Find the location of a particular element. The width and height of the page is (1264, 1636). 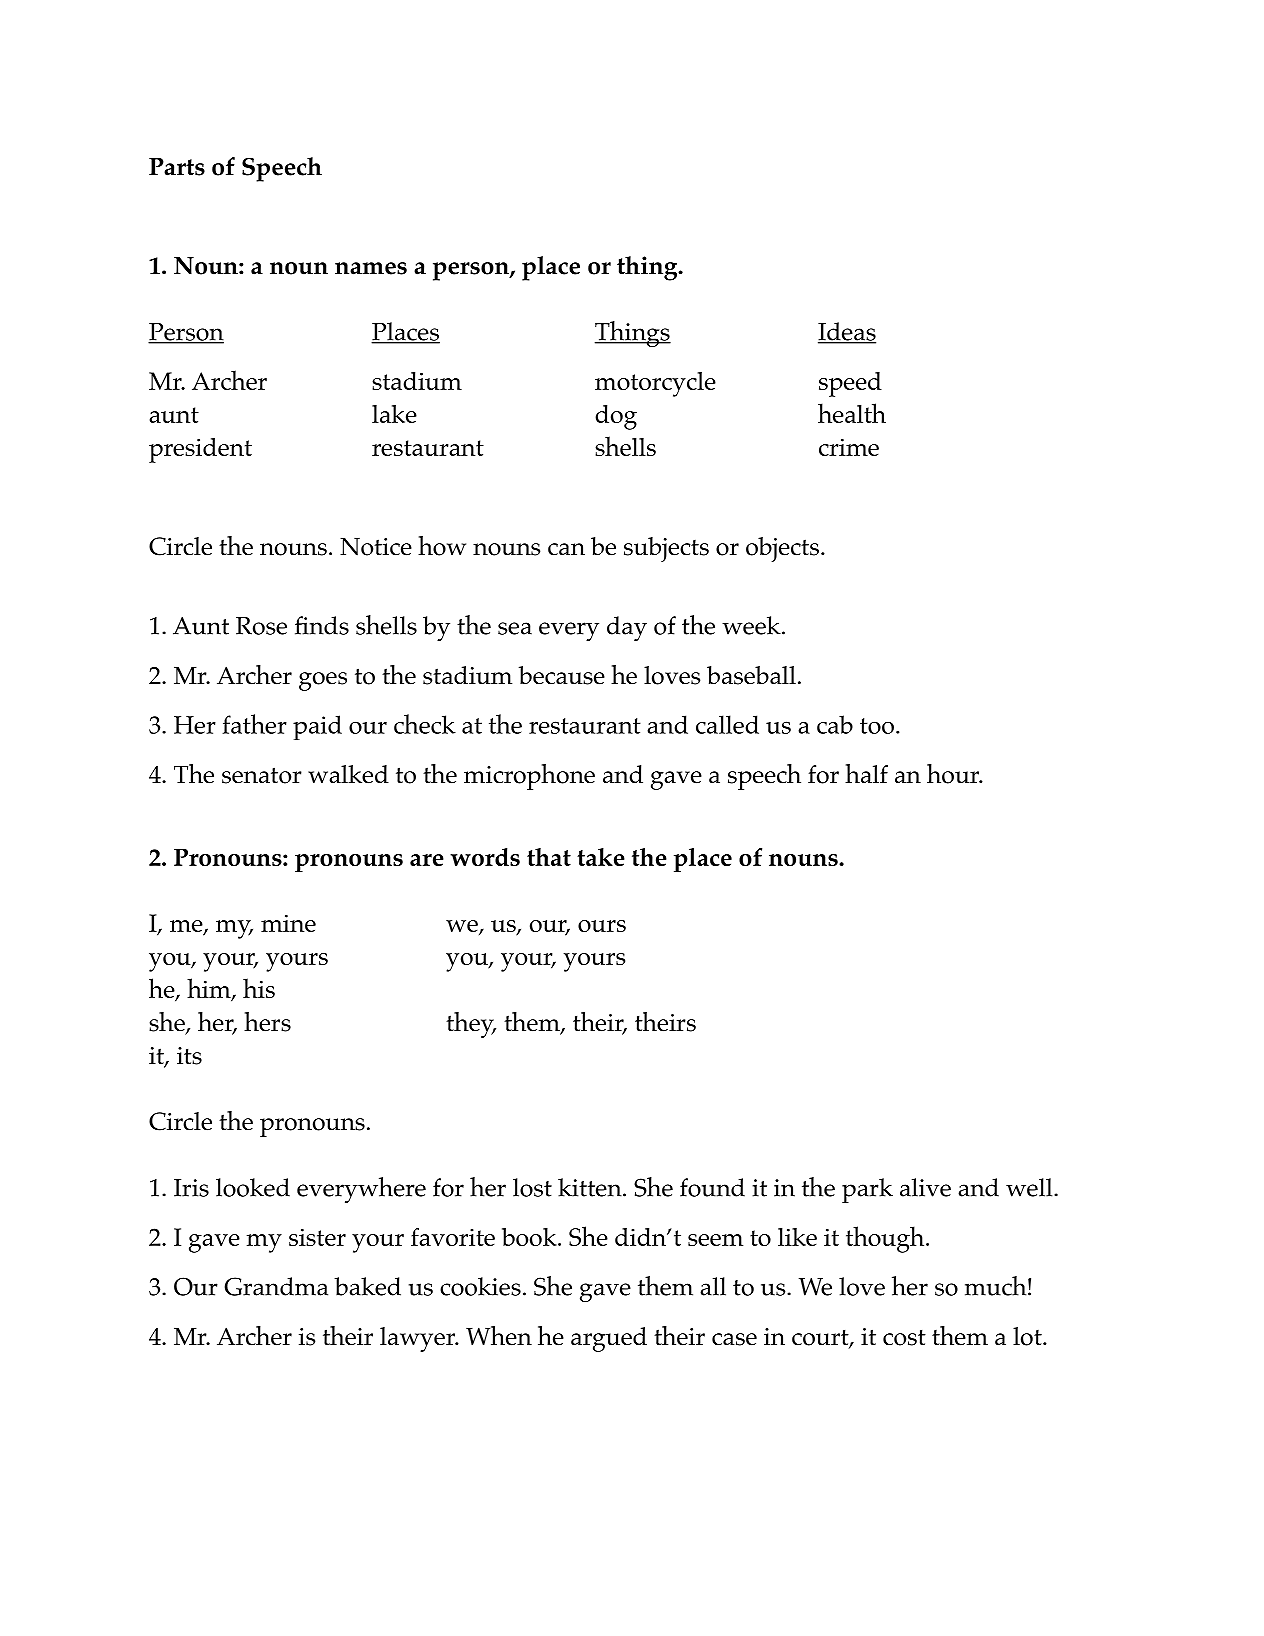

Grandma is located at coordinates (276, 1286).
